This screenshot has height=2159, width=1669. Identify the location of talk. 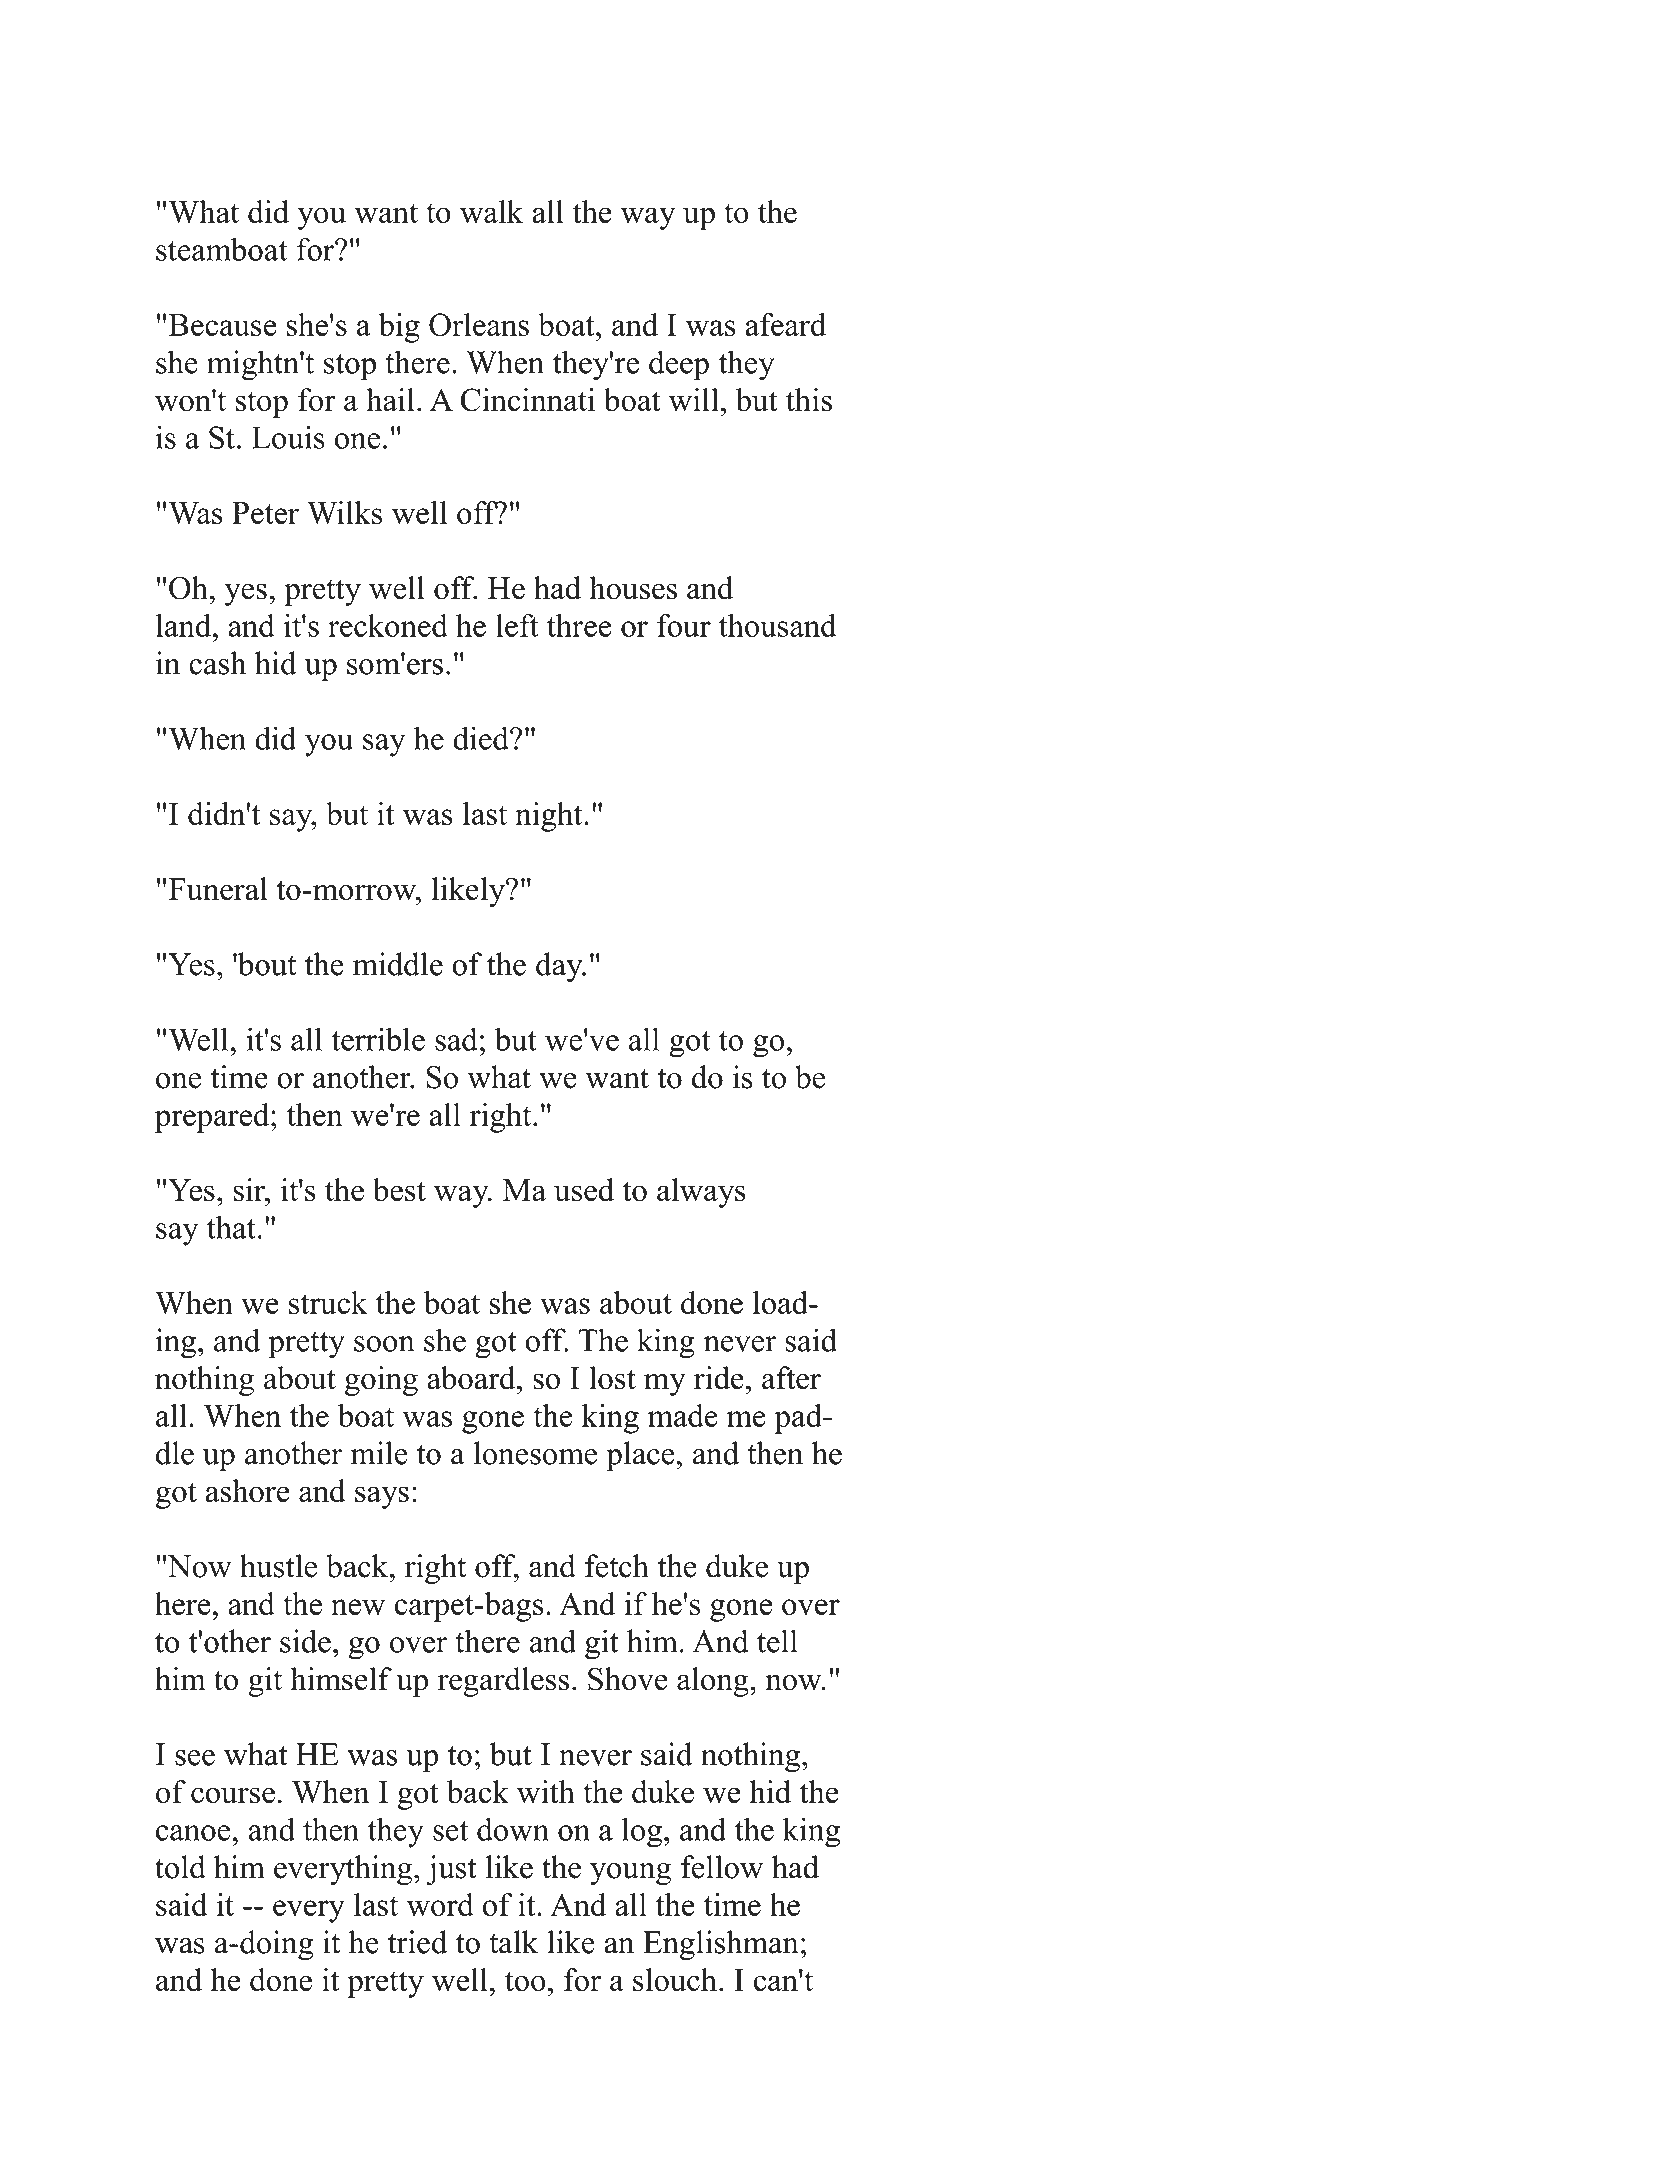
(513, 1942).
